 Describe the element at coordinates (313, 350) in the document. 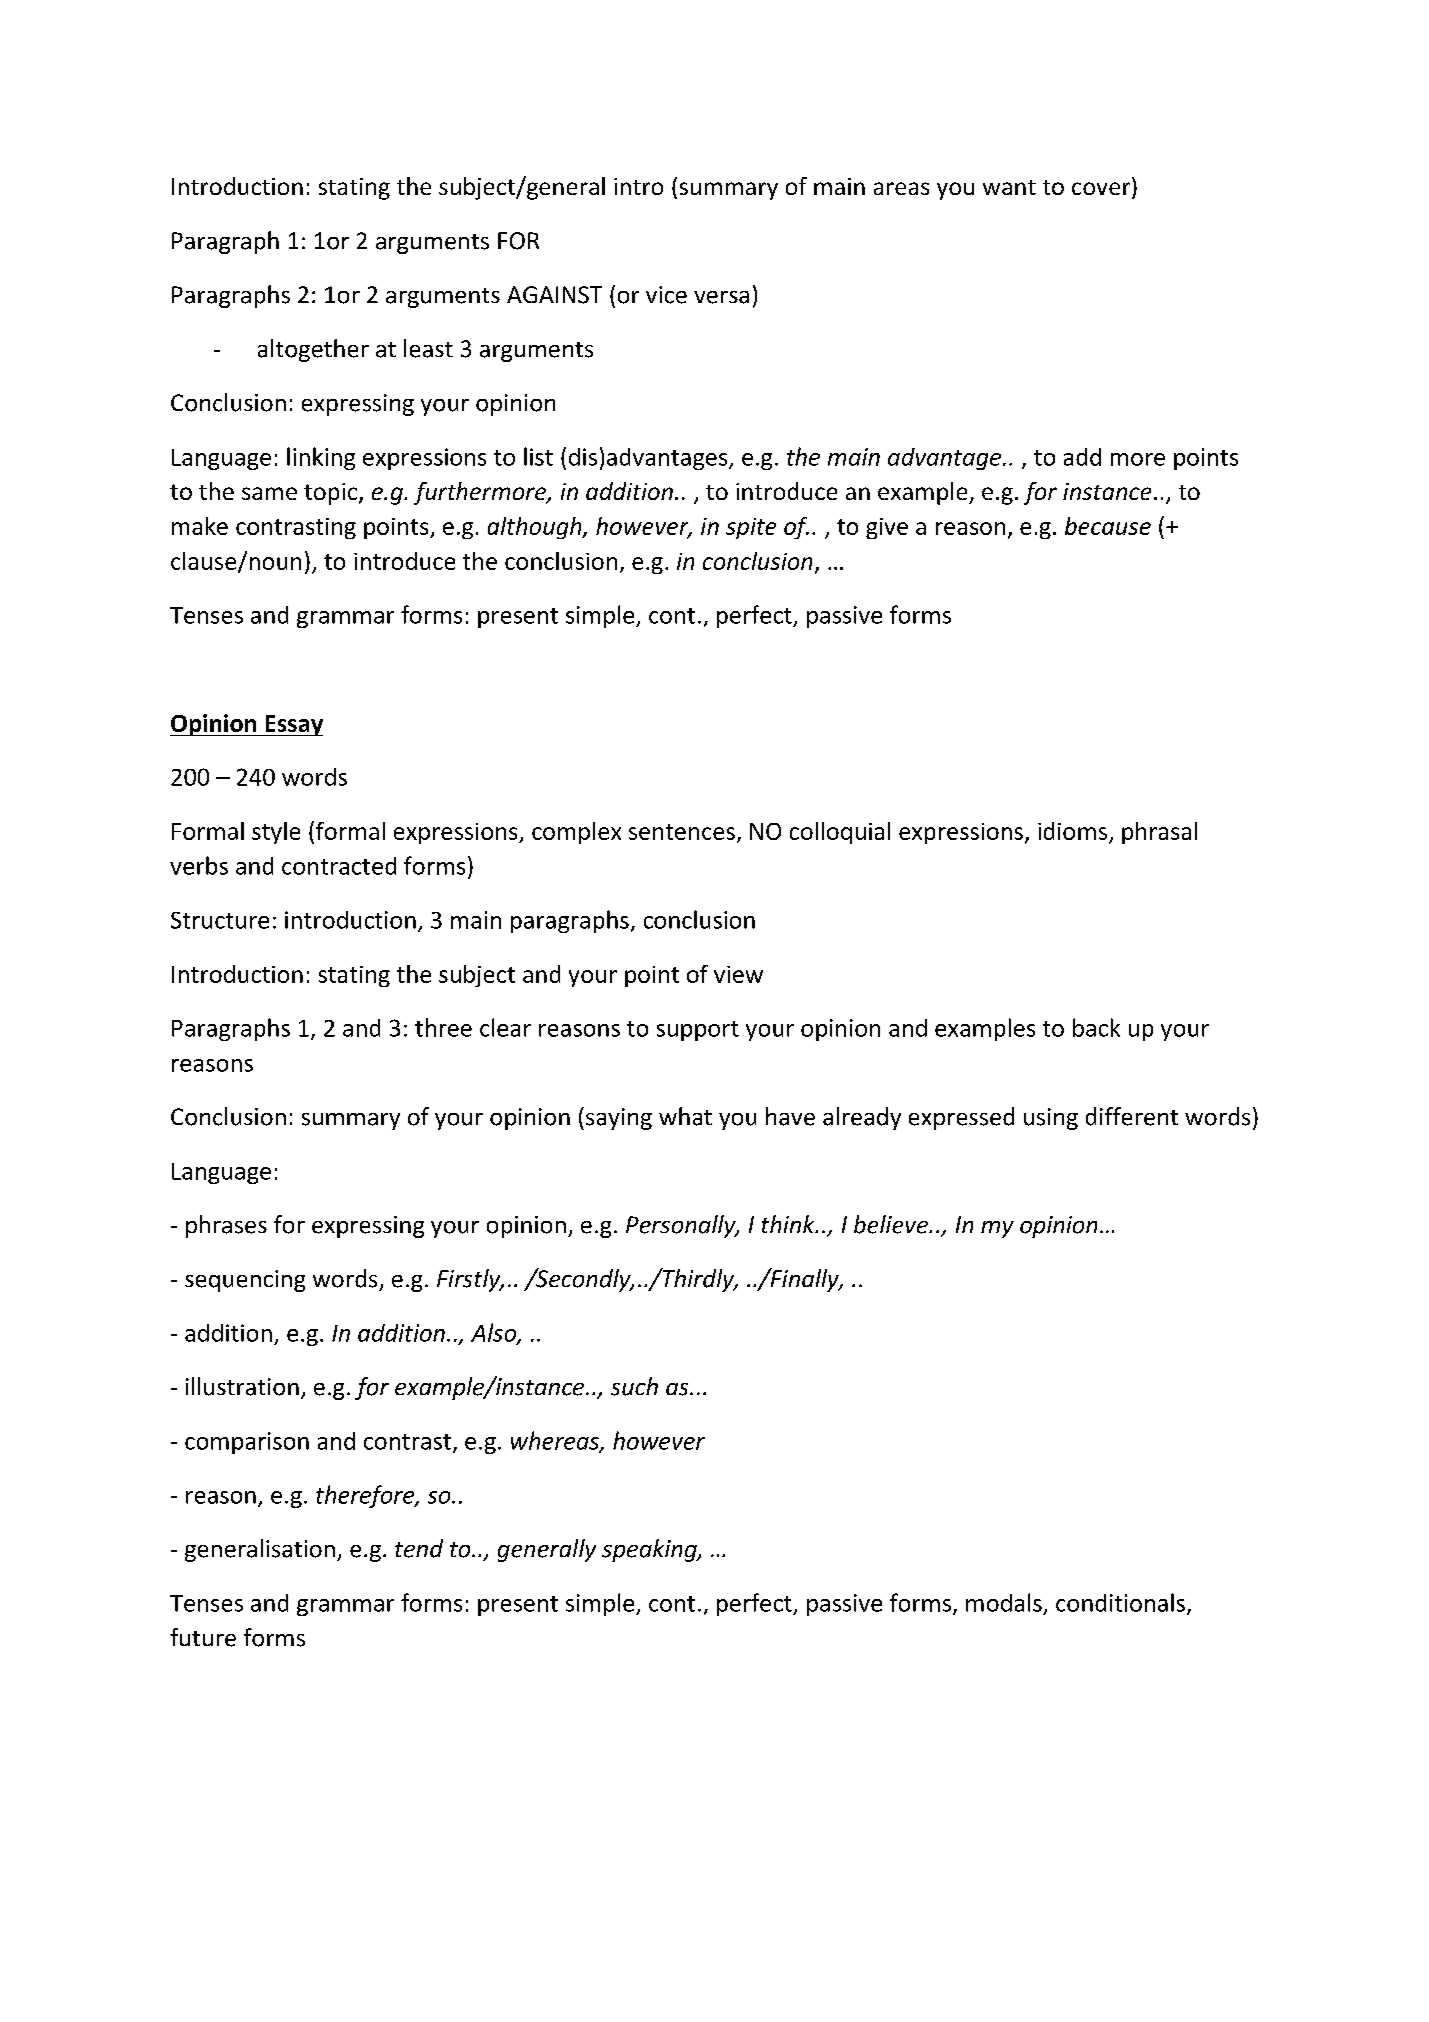

I see `altogether` at that location.
